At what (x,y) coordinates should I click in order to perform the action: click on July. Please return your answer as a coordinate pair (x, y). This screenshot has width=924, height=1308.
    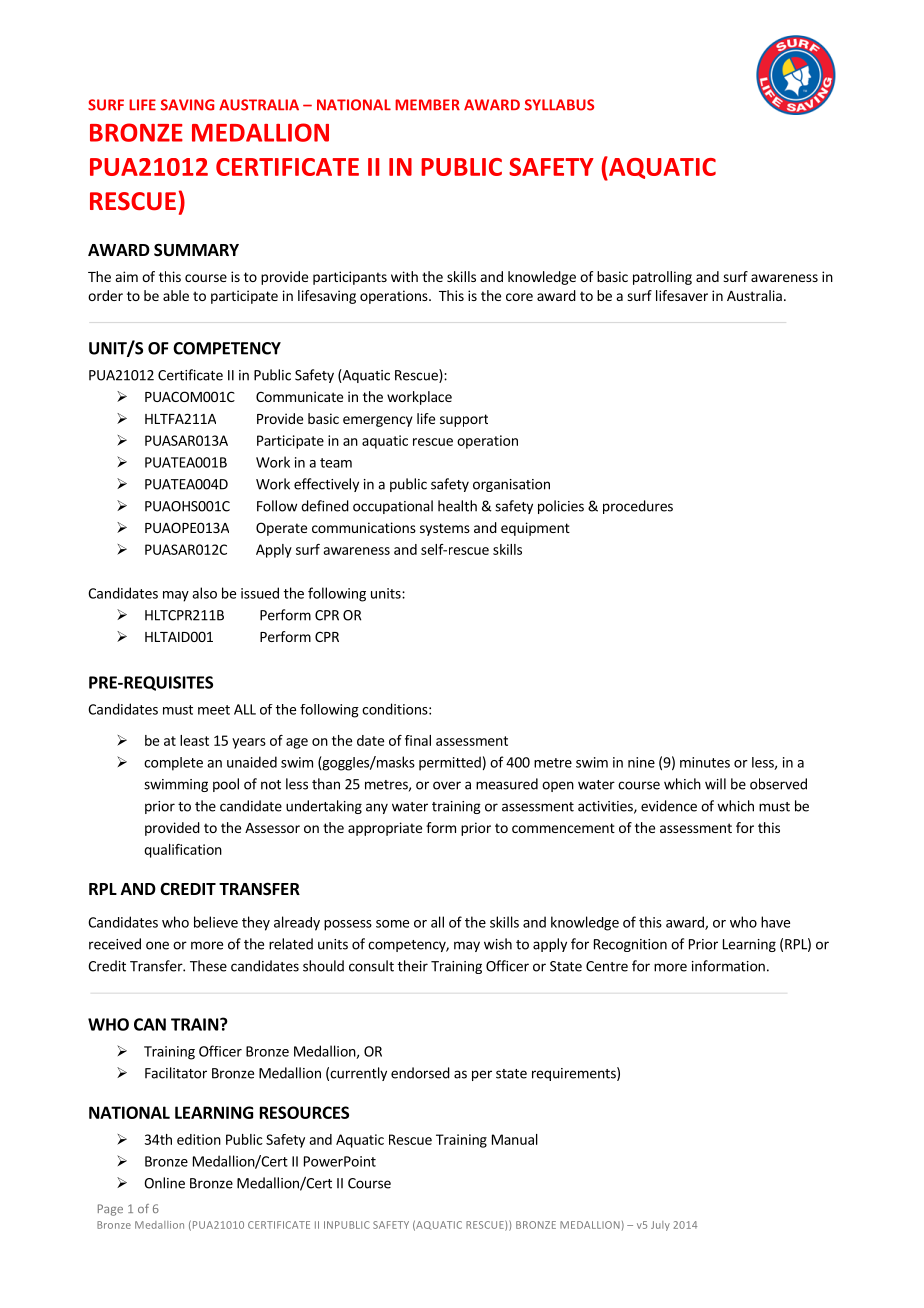
    Looking at the image, I should click on (660, 1226).
